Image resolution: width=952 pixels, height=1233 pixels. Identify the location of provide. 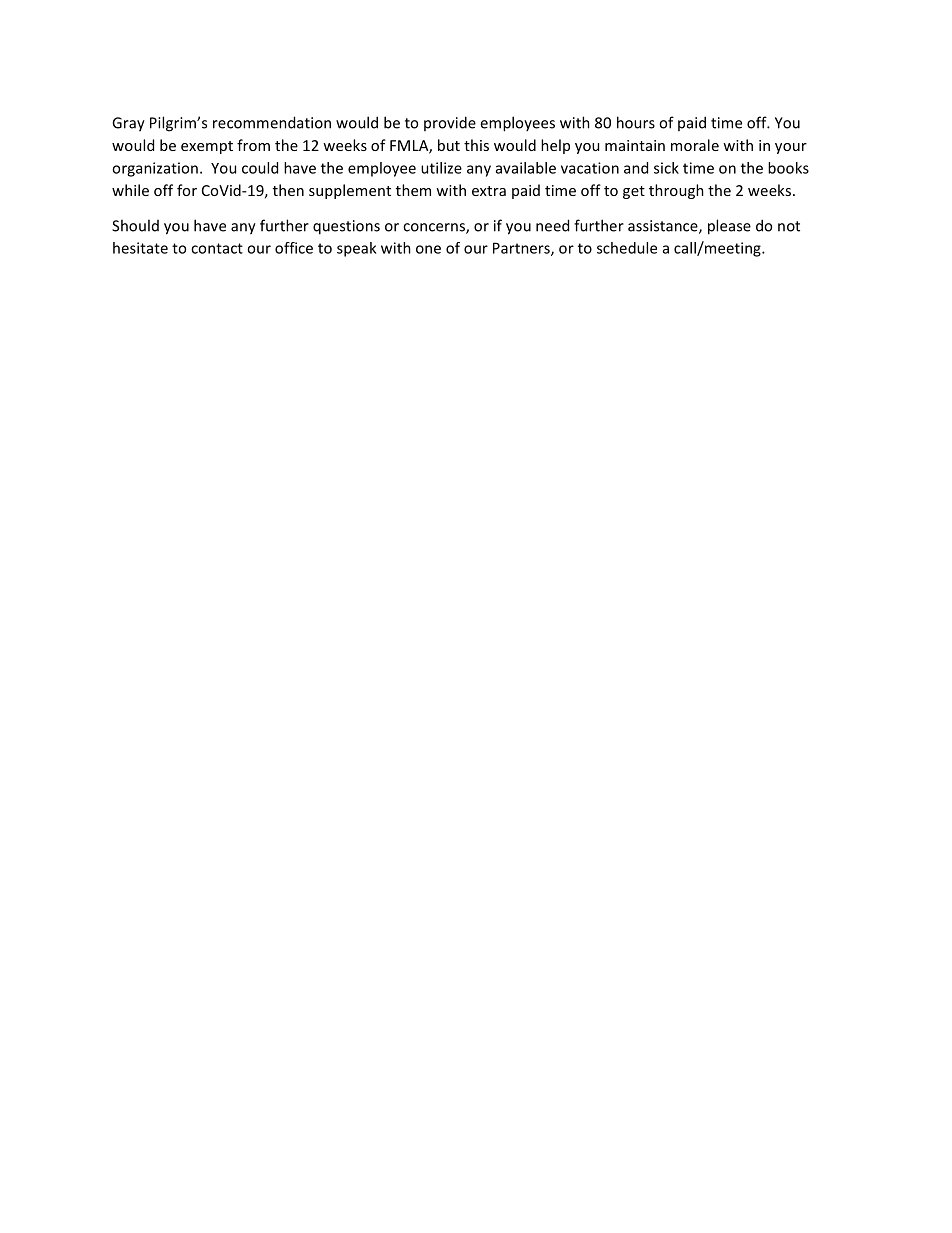
(450, 123).
